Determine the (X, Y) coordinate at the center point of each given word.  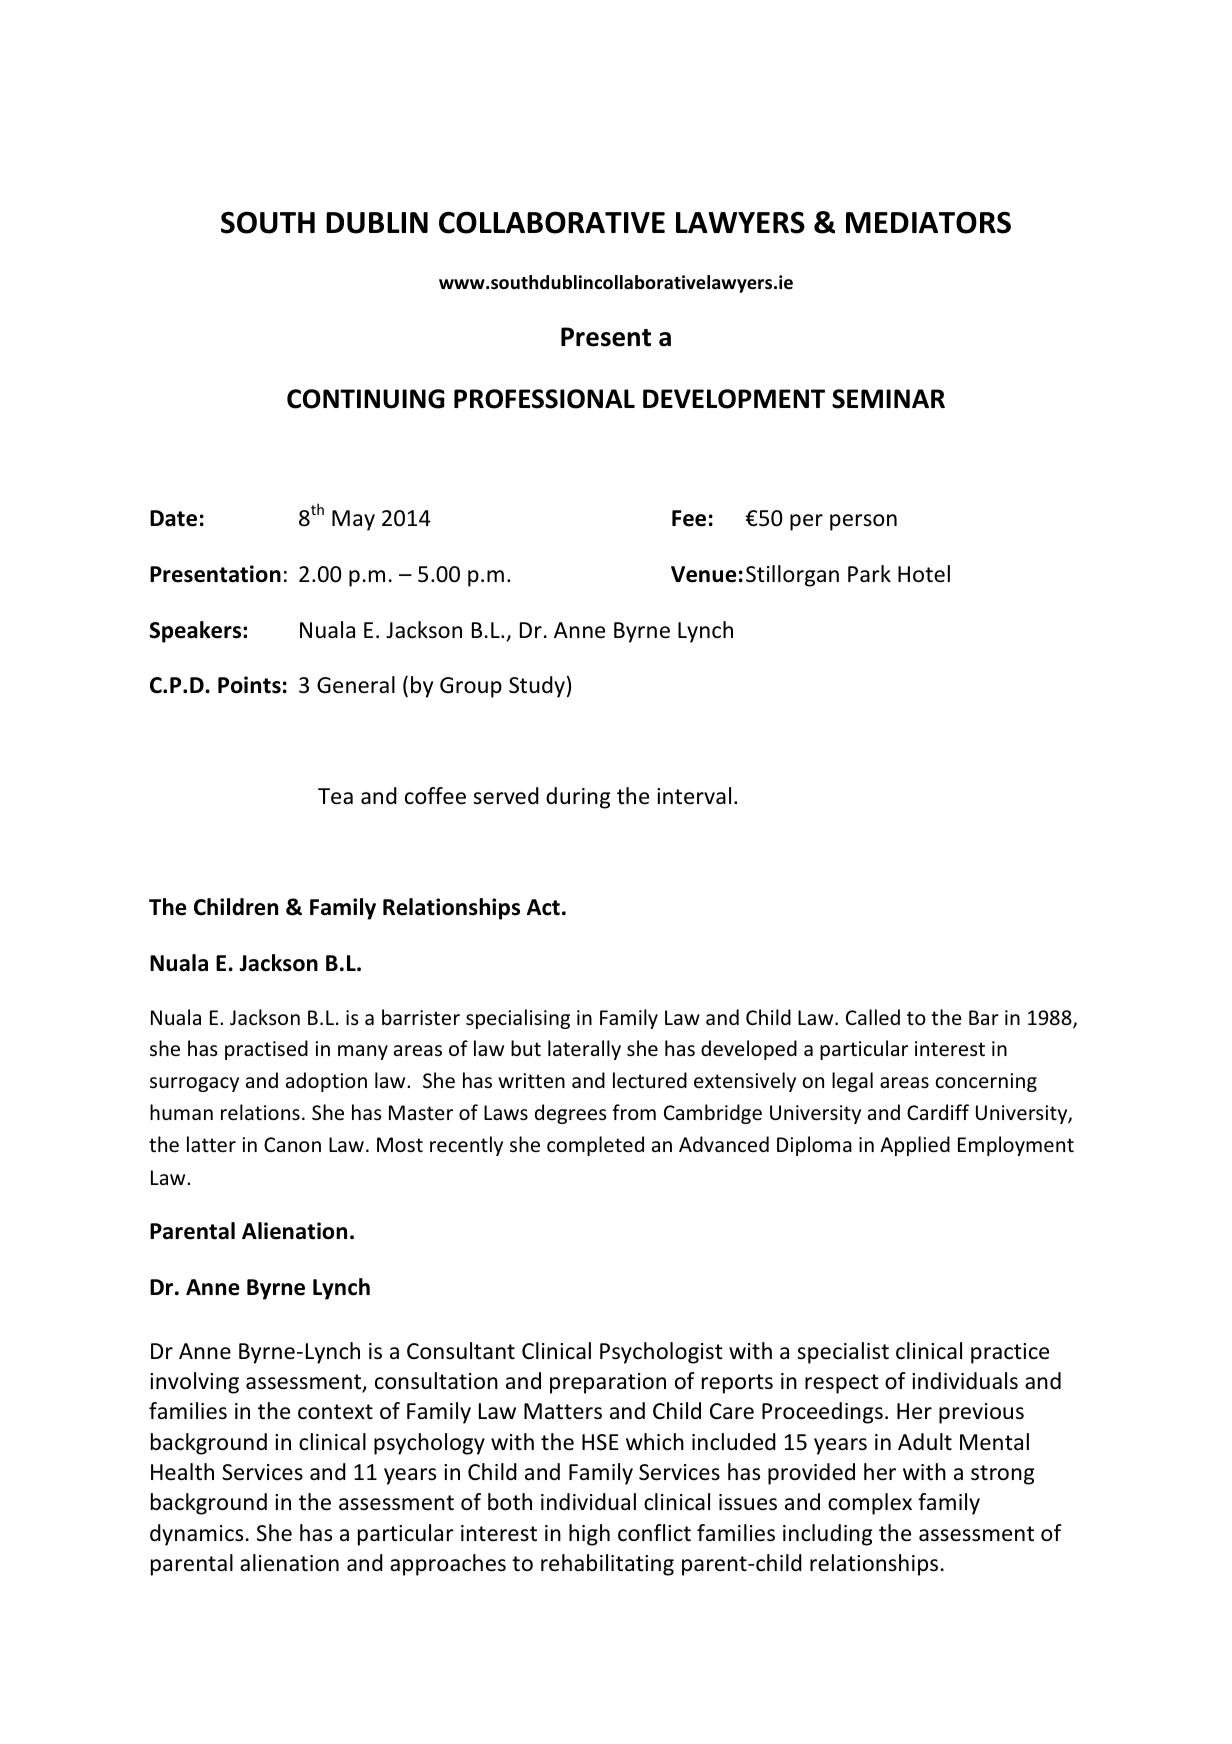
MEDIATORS (928, 222)
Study (537, 687)
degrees (570, 1114)
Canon (292, 1144)
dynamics (196, 1535)
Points (249, 685)
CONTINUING (366, 399)
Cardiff (938, 1112)
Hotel (924, 574)
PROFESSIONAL (544, 399)
